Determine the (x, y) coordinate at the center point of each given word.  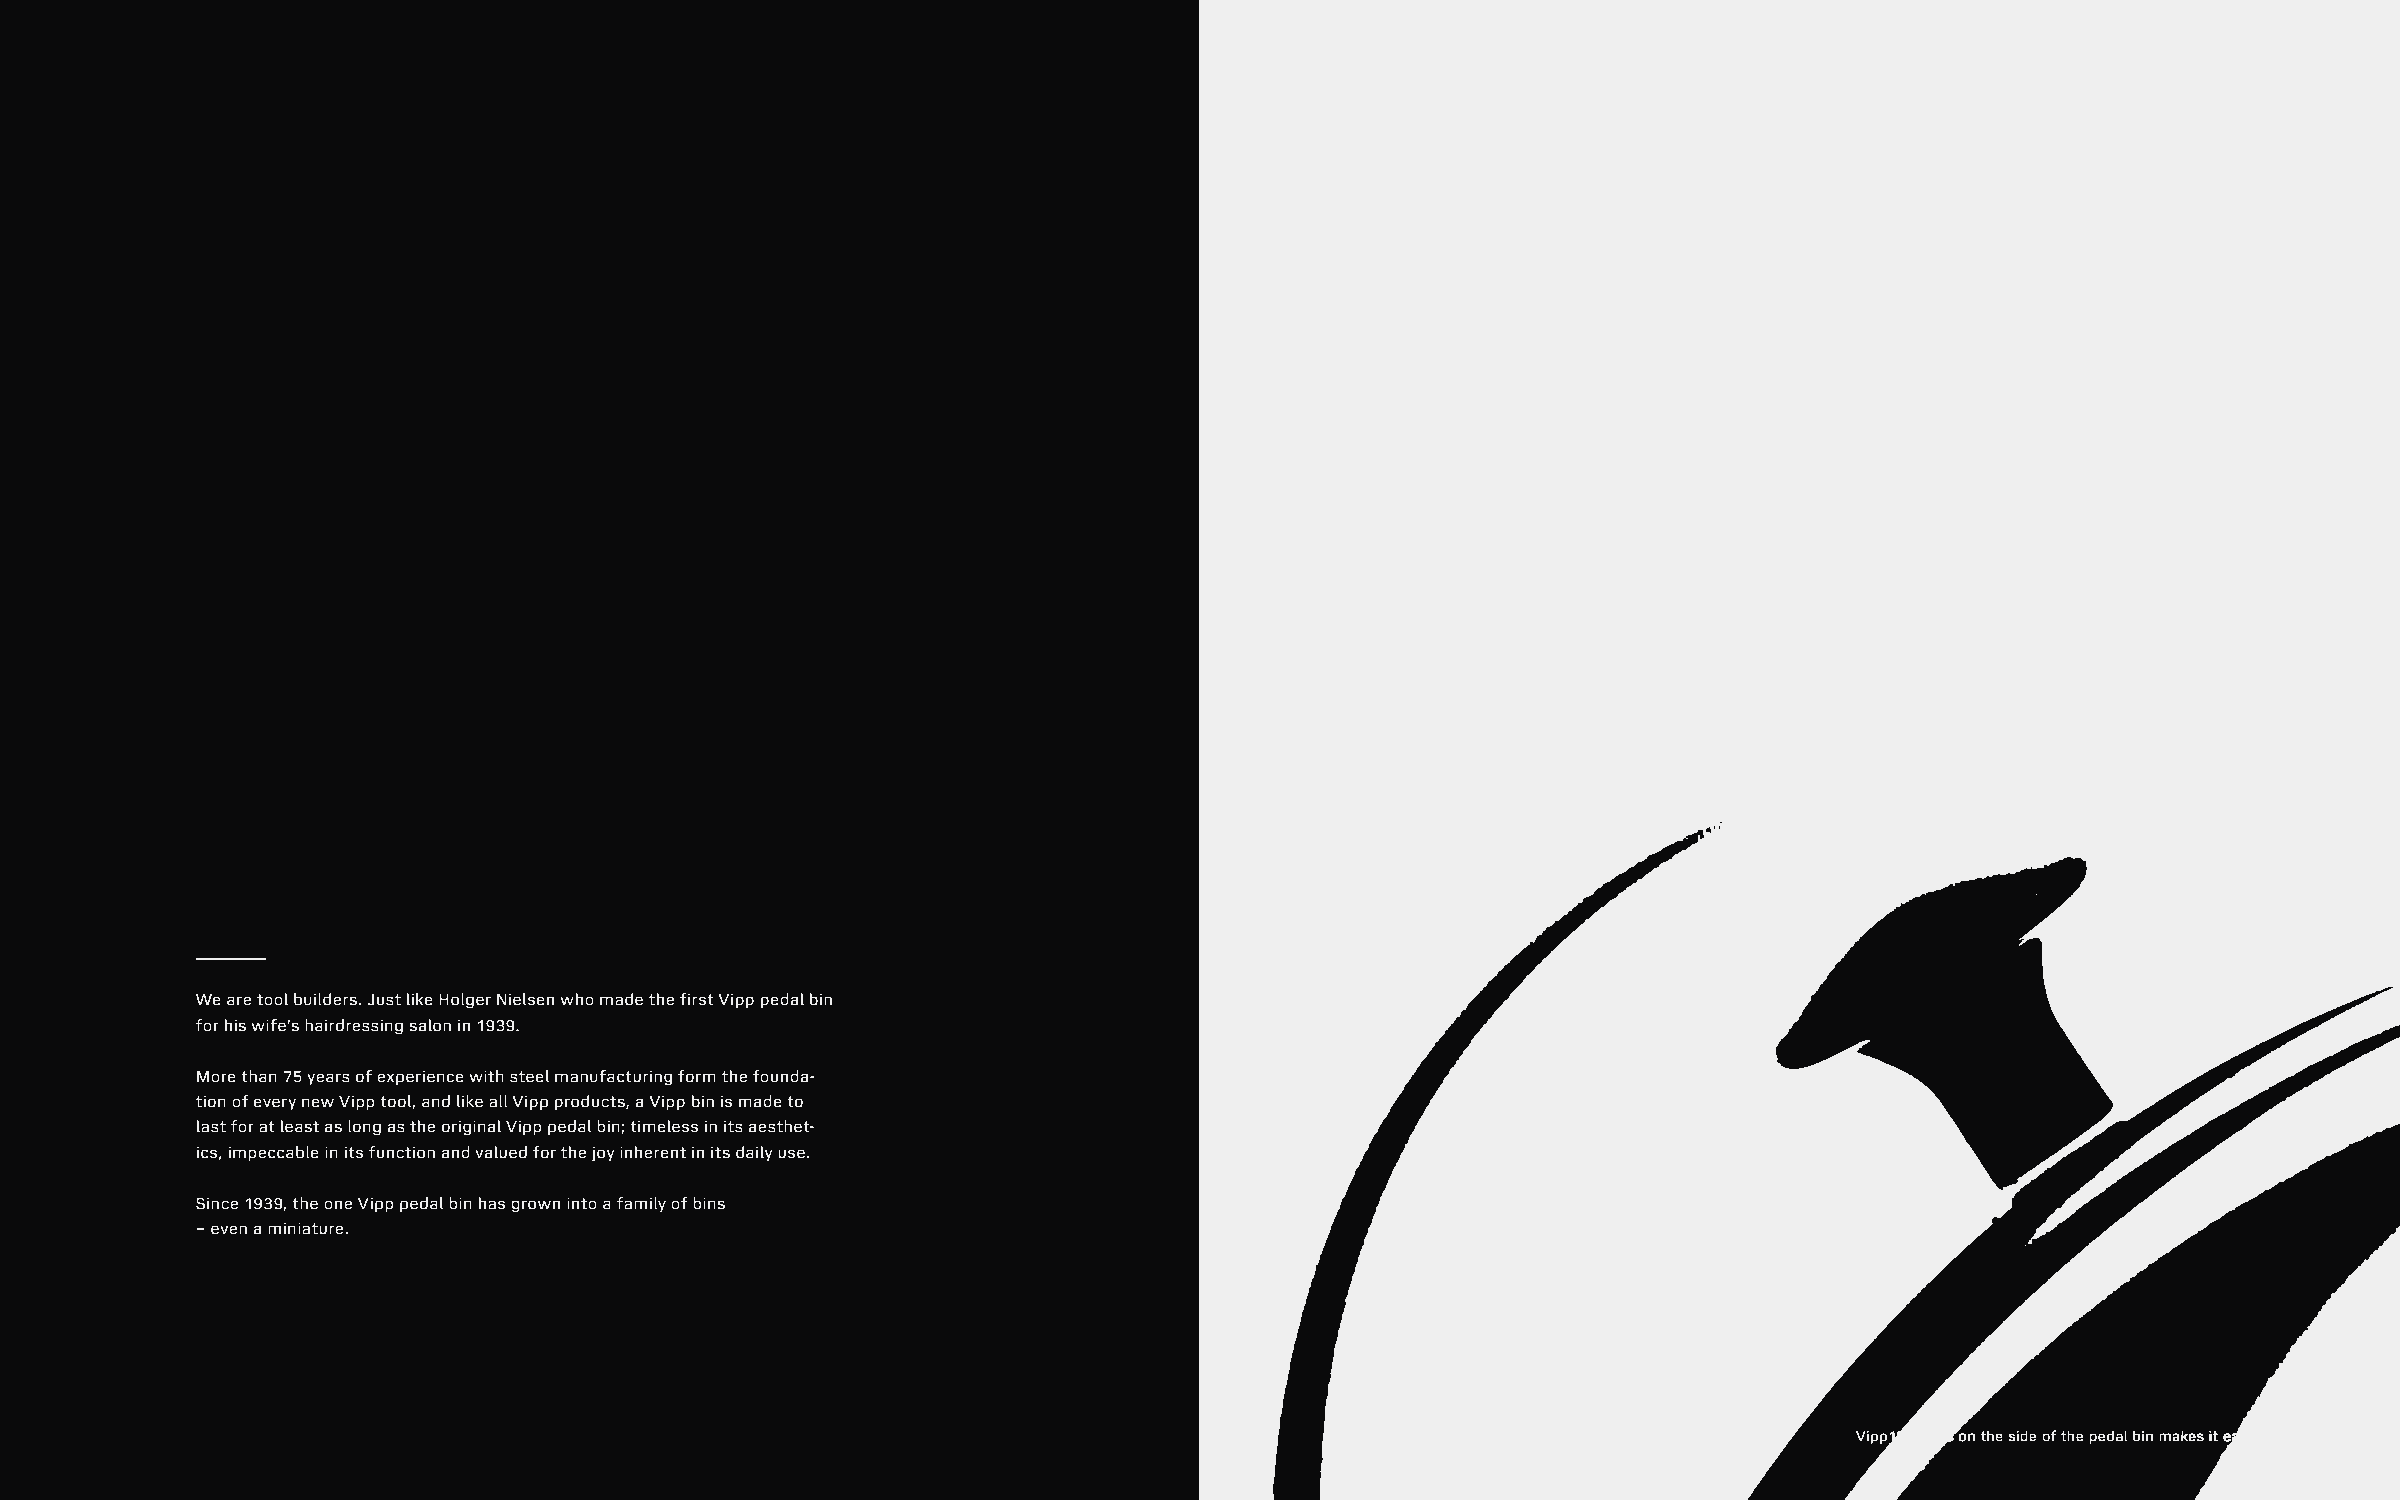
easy (2239, 1439)
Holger (465, 1001)
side (2022, 1435)
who (577, 999)
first (697, 999)
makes (2182, 1436)
